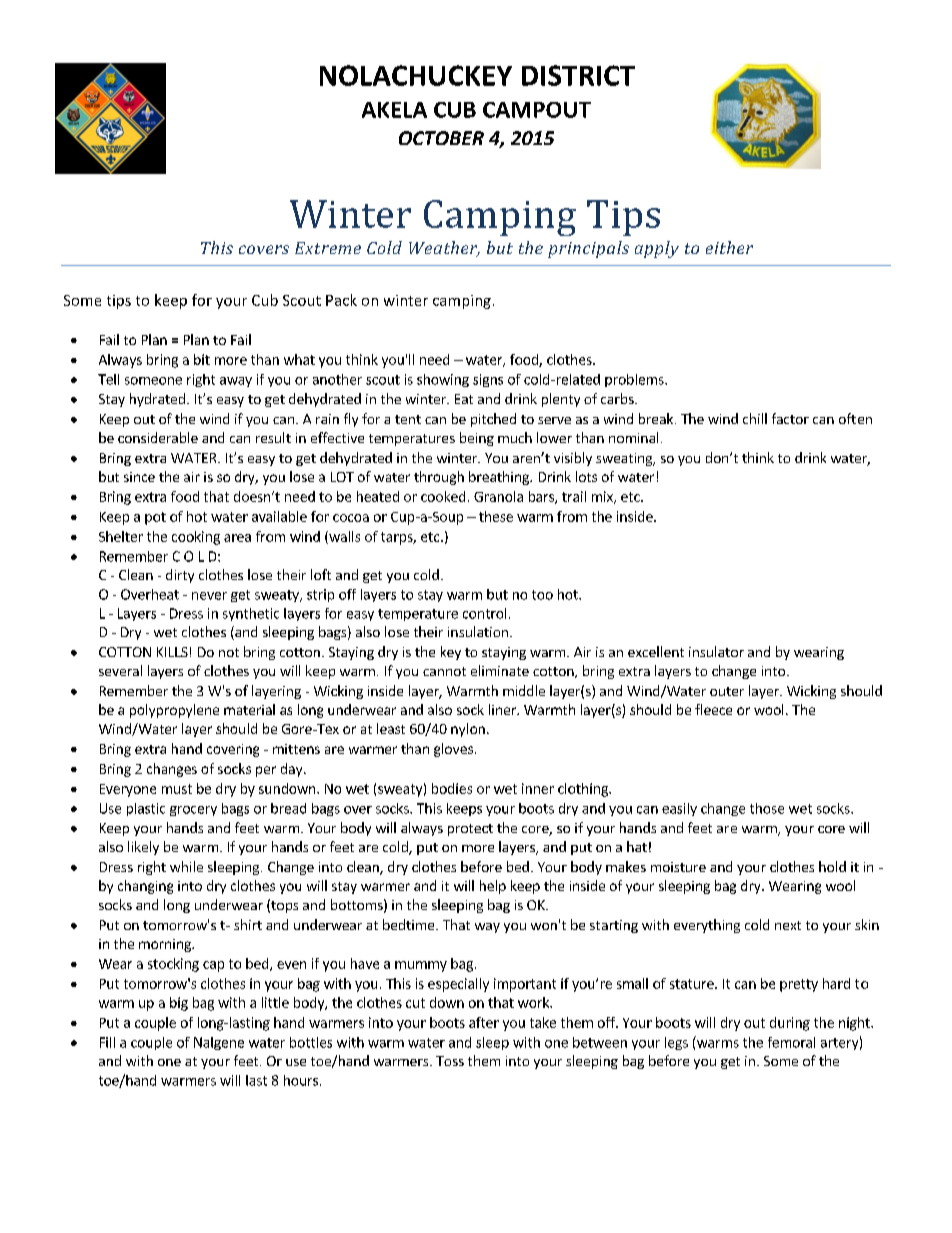  Describe the element at coordinates (180, 576) in the screenshot. I see `dirty` at that location.
